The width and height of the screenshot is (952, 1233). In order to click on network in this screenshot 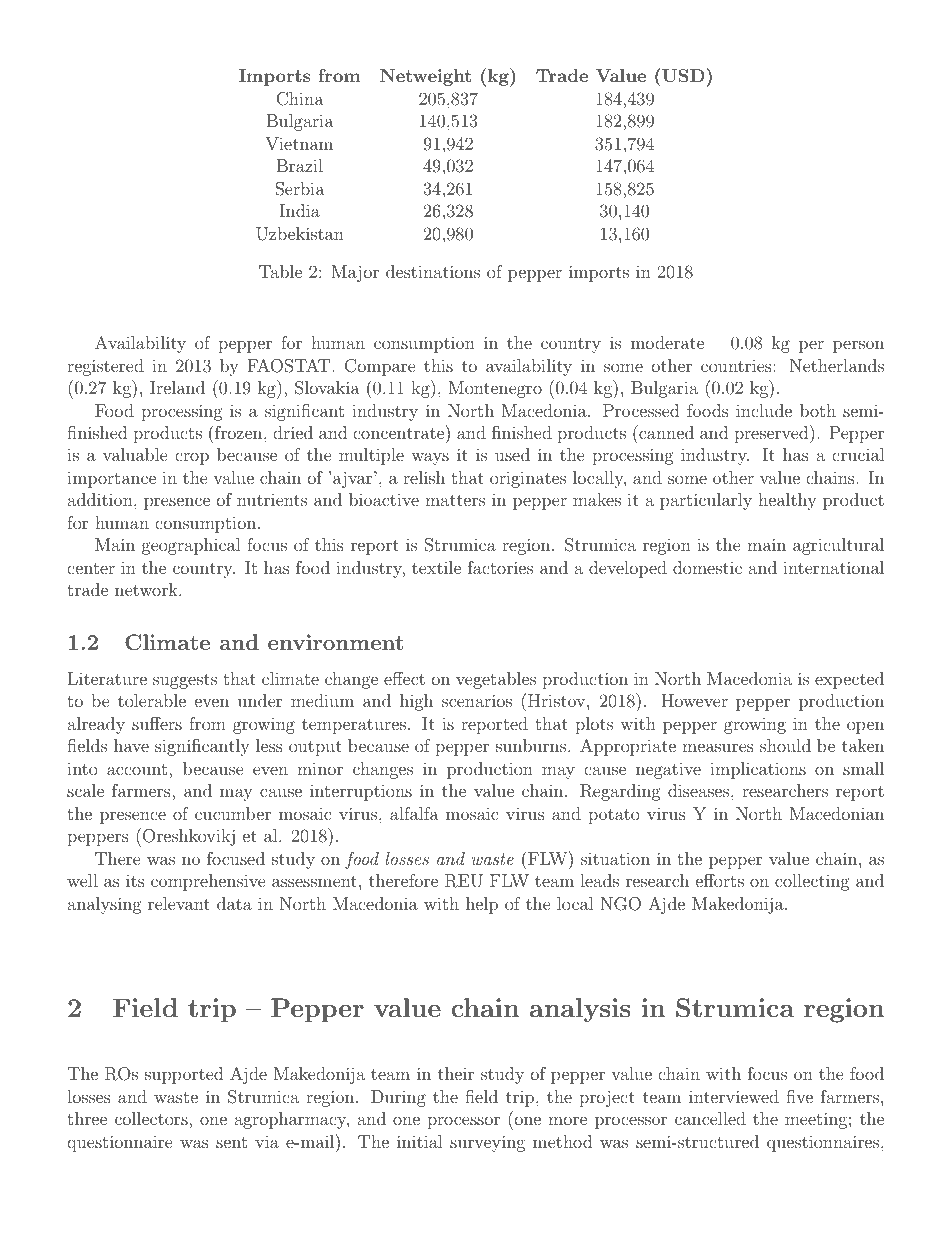, I will do `click(147, 589)`.
